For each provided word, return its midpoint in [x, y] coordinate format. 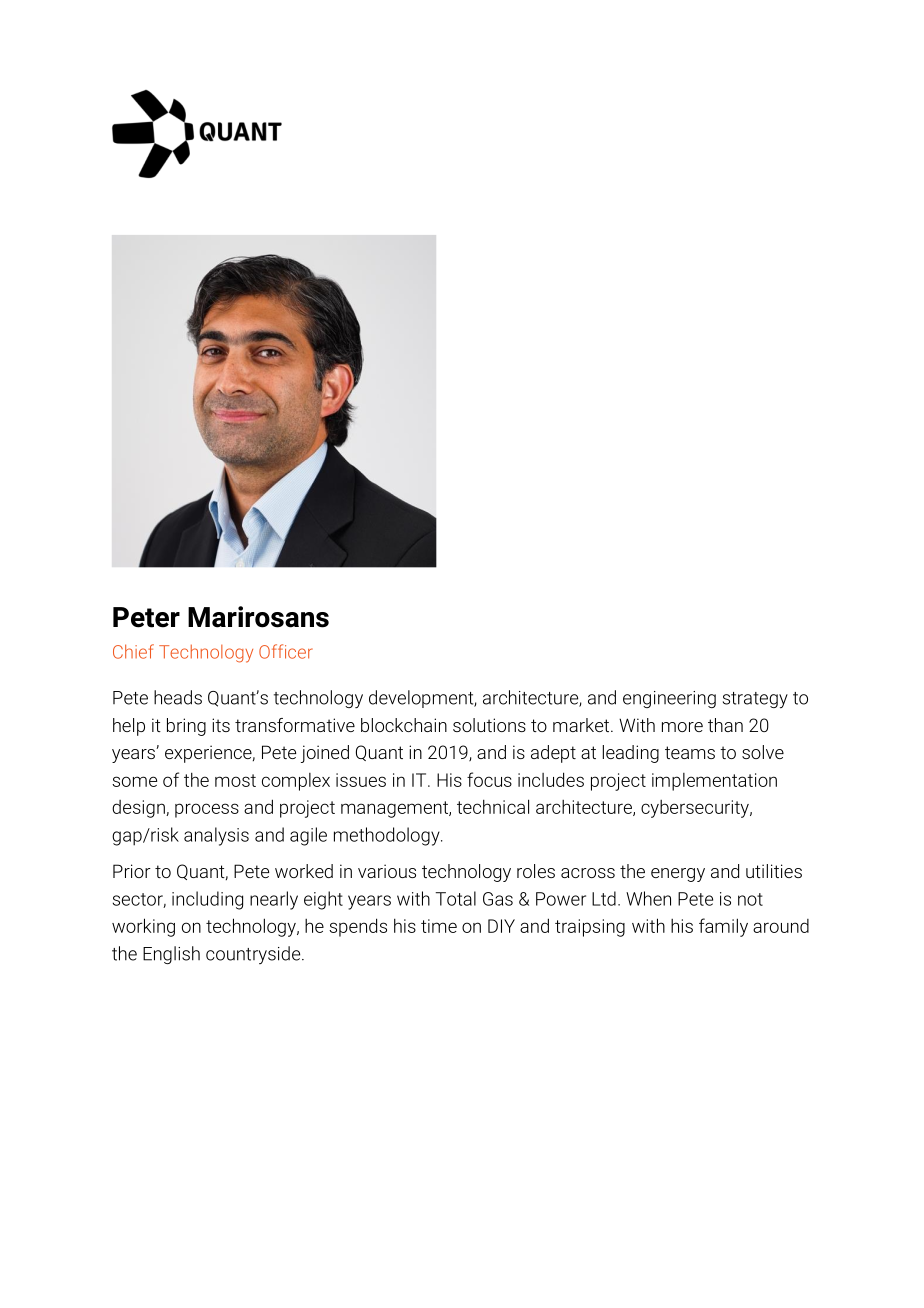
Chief [133, 651]
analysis [216, 836]
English [171, 955]
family [723, 927]
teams [690, 752]
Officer [286, 651]
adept [553, 754]
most [235, 780]
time [439, 926]
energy [678, 875]
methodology [388, 836]
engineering [669, 699]
